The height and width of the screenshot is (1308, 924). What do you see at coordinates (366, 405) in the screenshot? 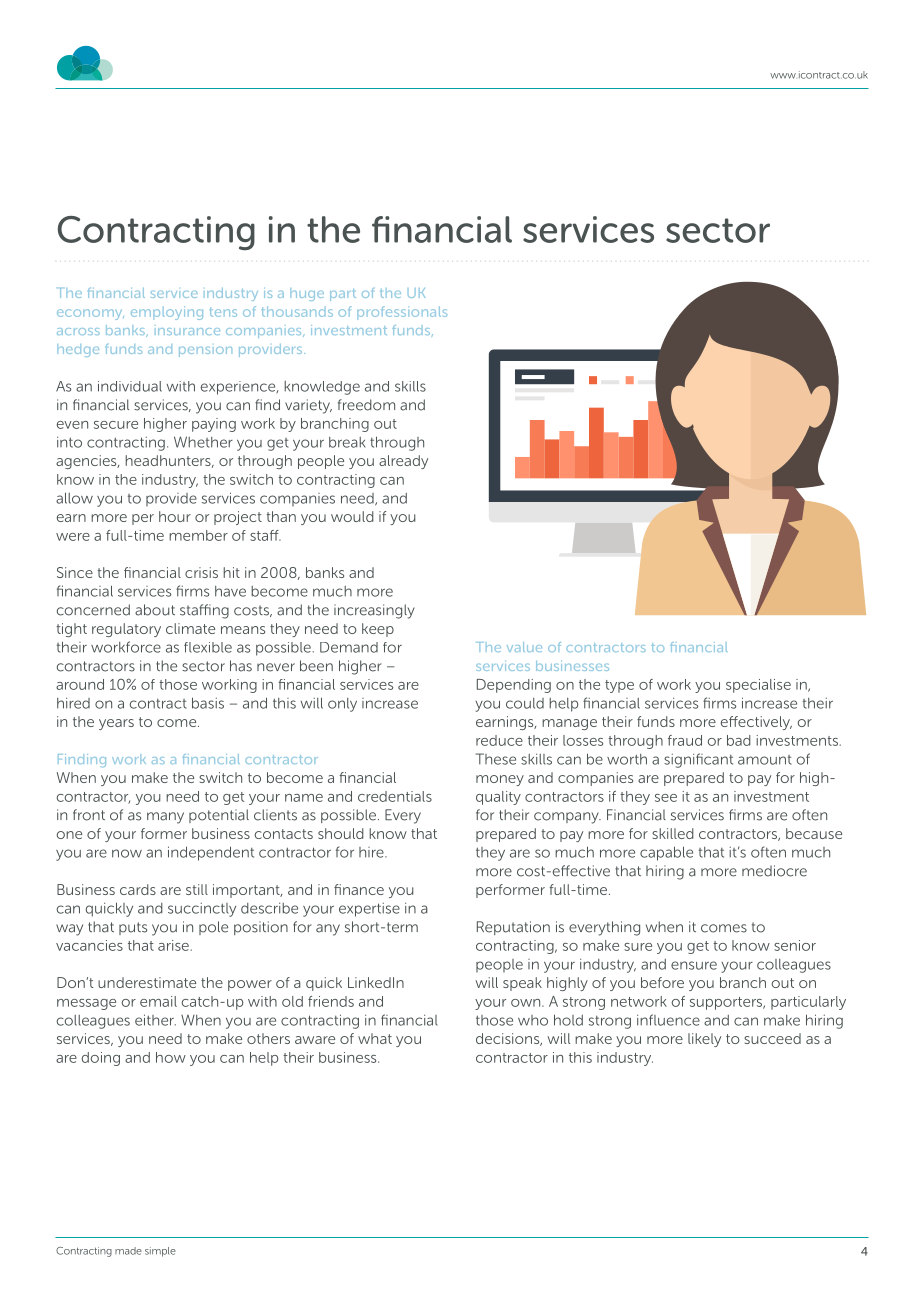
I see `freedom` at bounding box center [366, 405].
